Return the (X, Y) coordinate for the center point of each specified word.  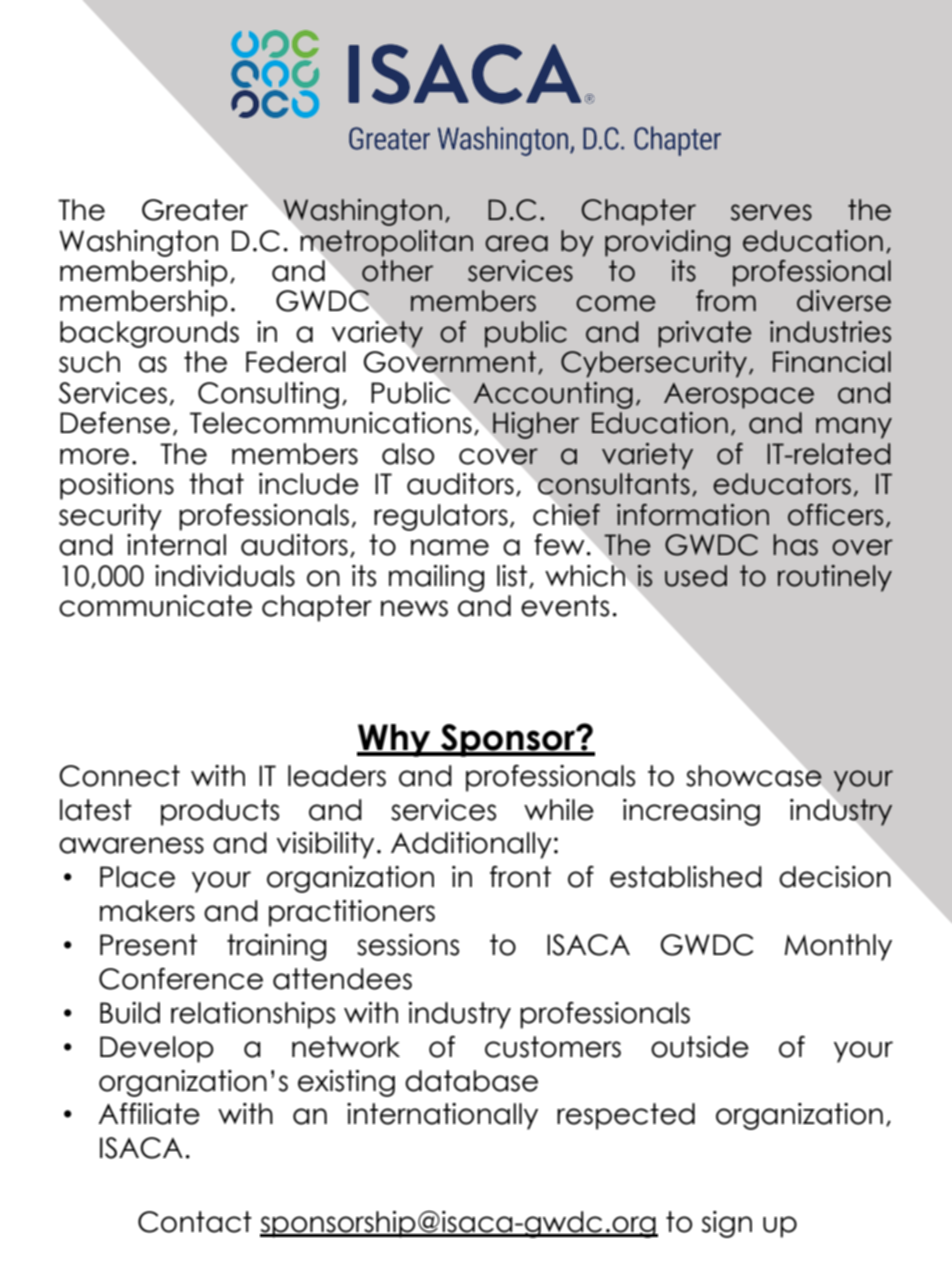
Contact (195, 1222)
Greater (195, 210)
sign (727, 1224)
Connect (119, 776)
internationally (442, 1116)
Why (395, 740)
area (516, 243)
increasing (691, 812)
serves (771, 212)
